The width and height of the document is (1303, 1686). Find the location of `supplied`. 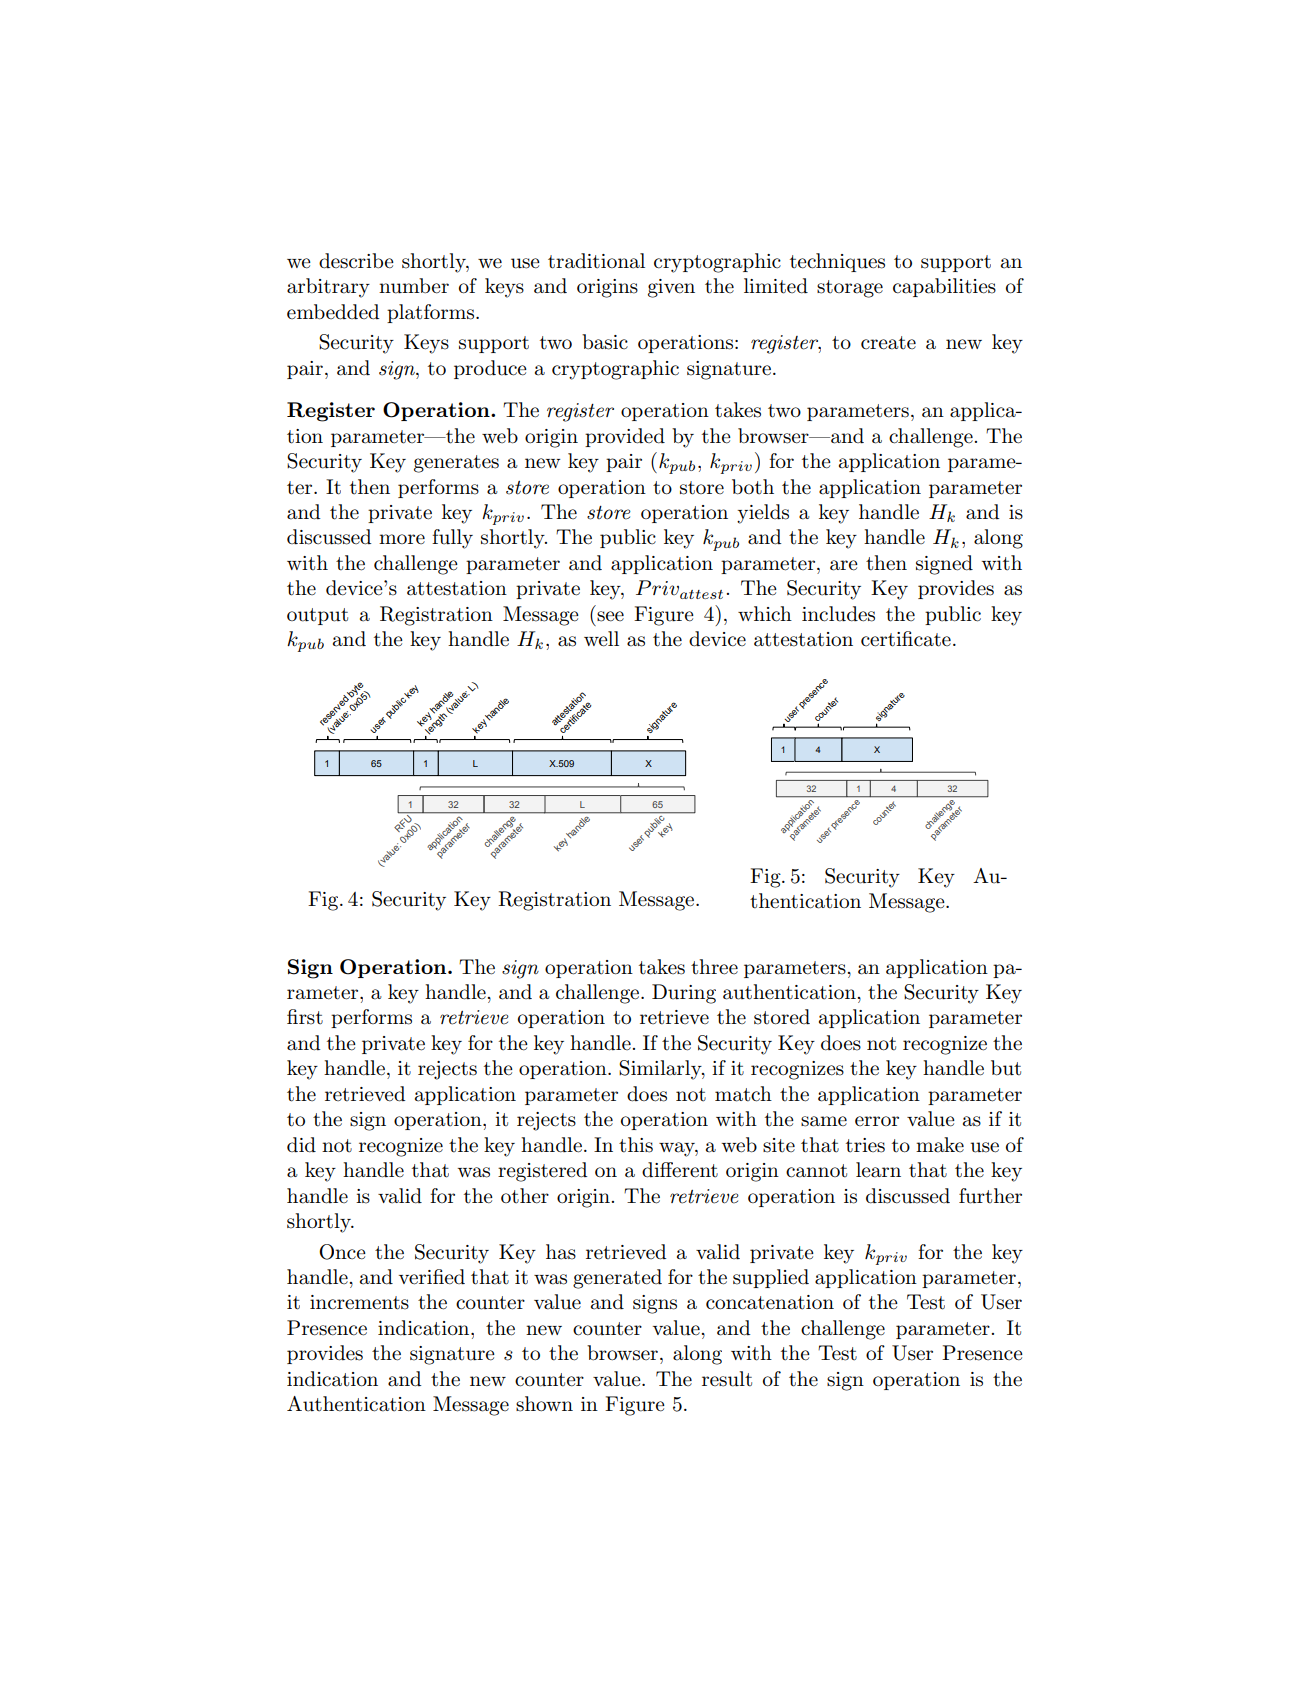

supplied is located at coordinates (771, 1278).
